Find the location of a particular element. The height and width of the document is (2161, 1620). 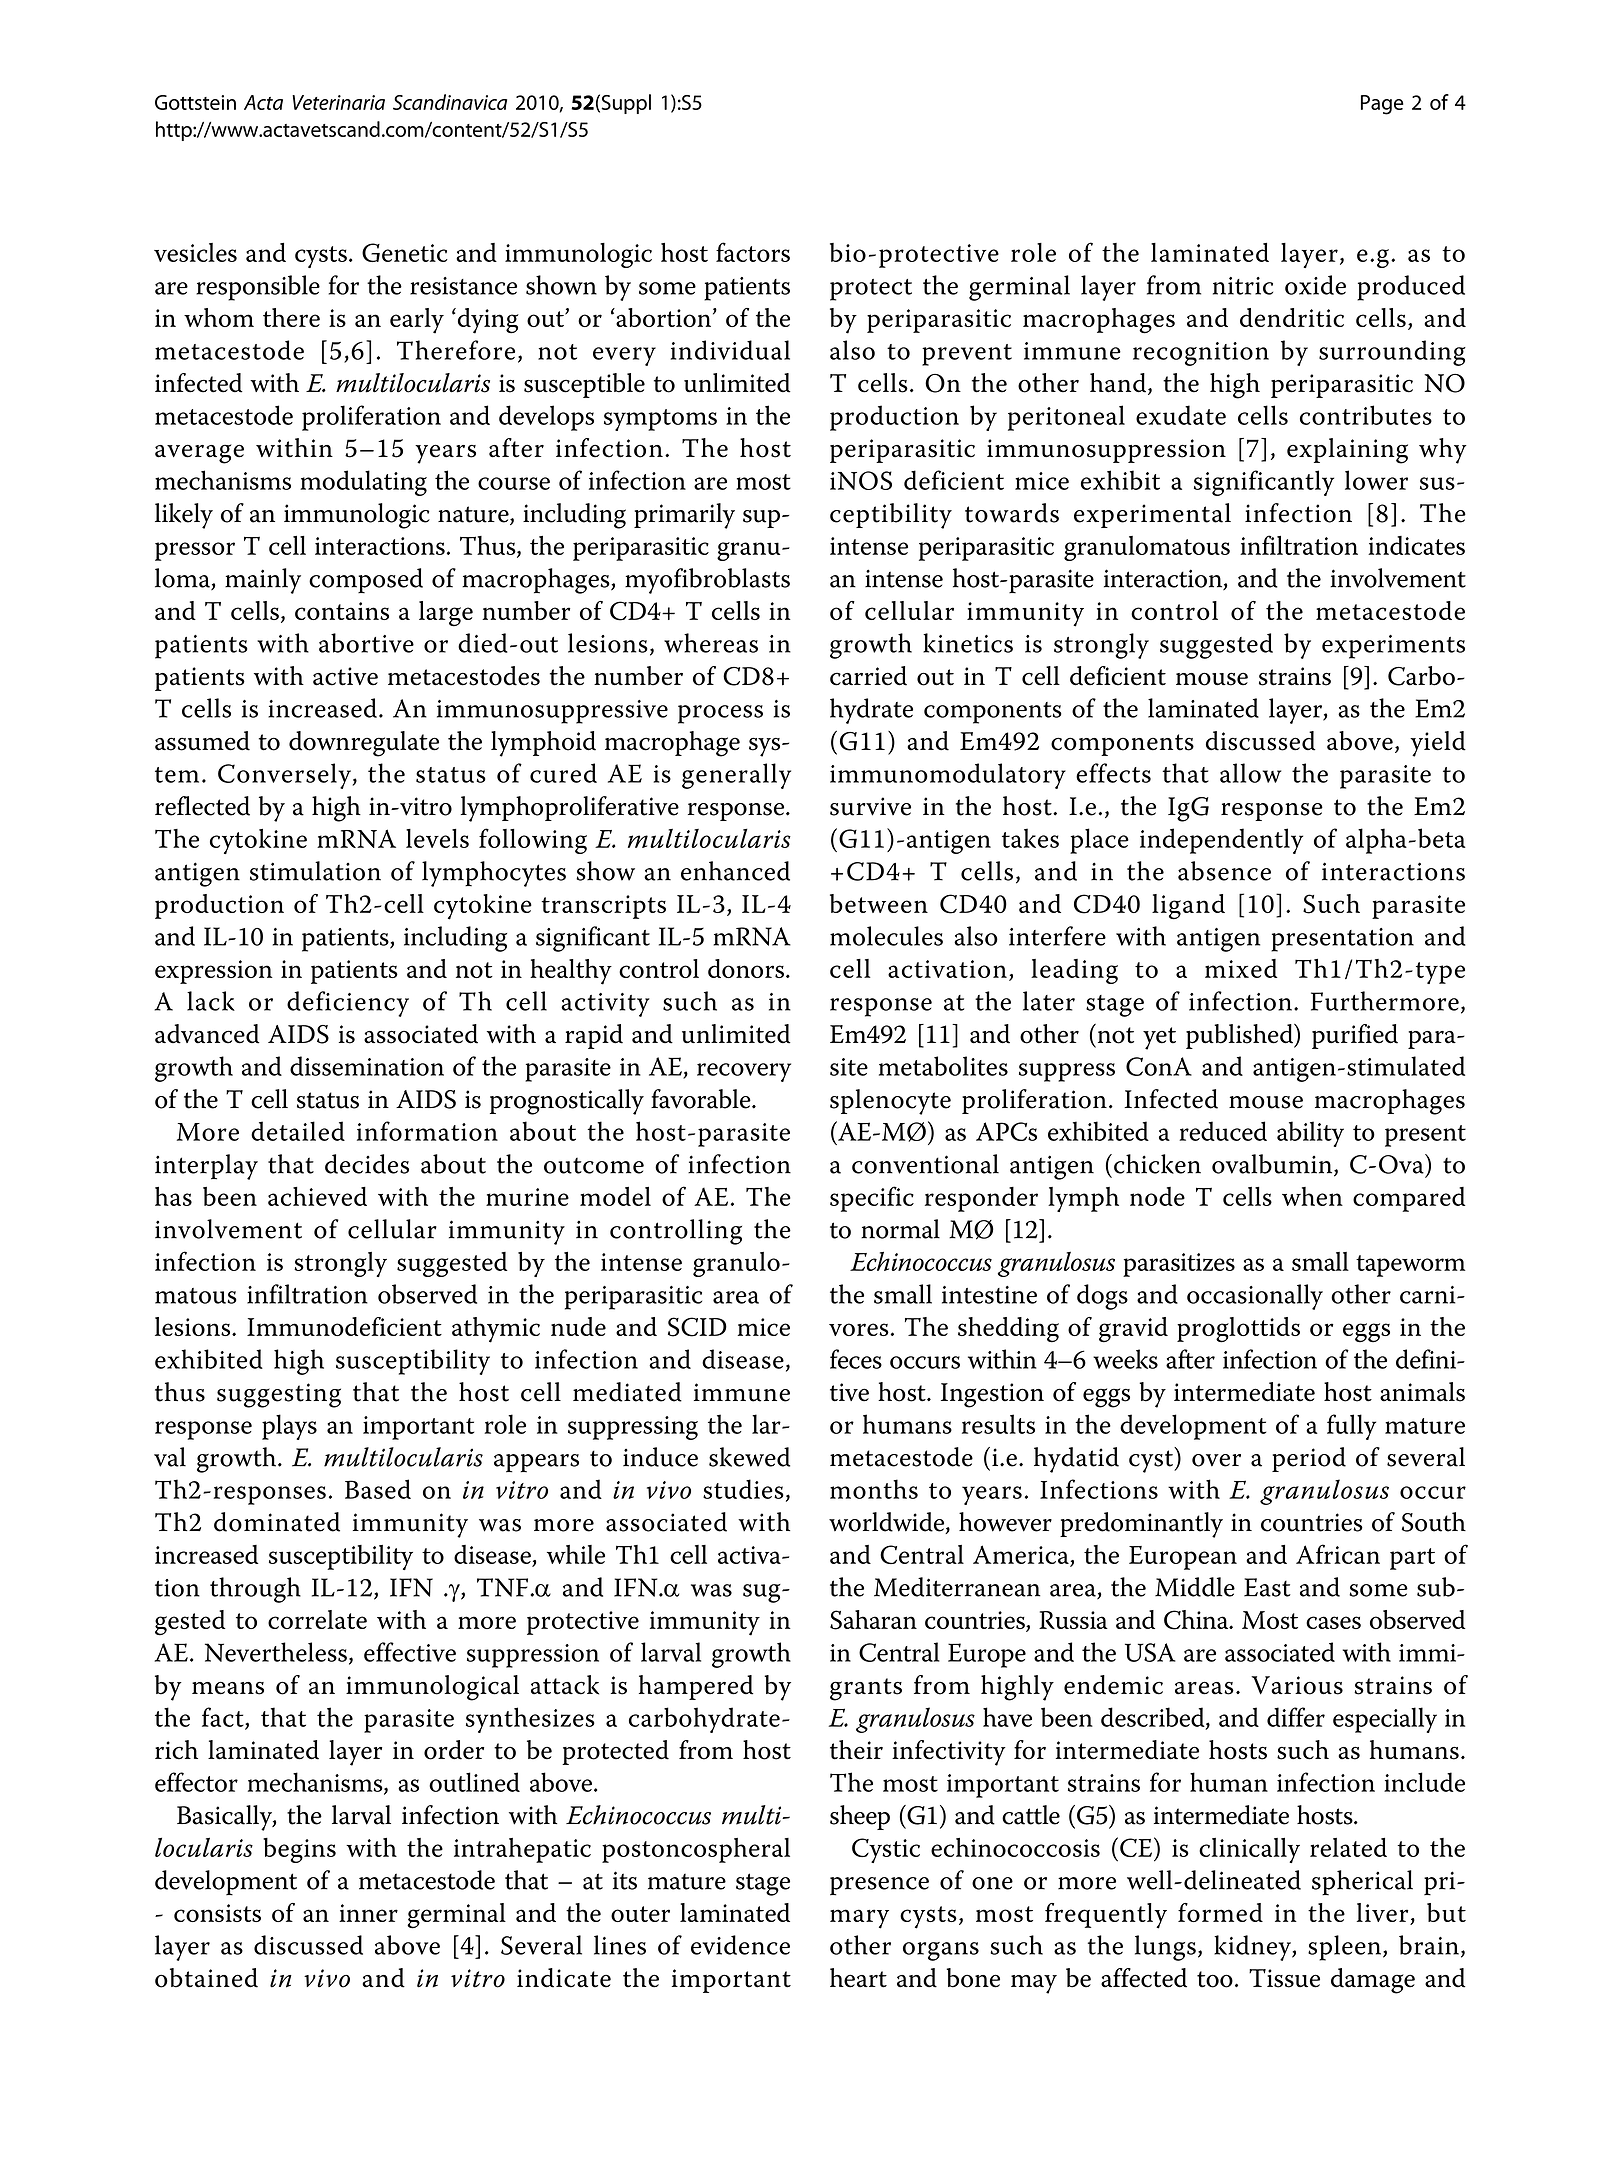

inner is located at coordinates (368, 1913).
